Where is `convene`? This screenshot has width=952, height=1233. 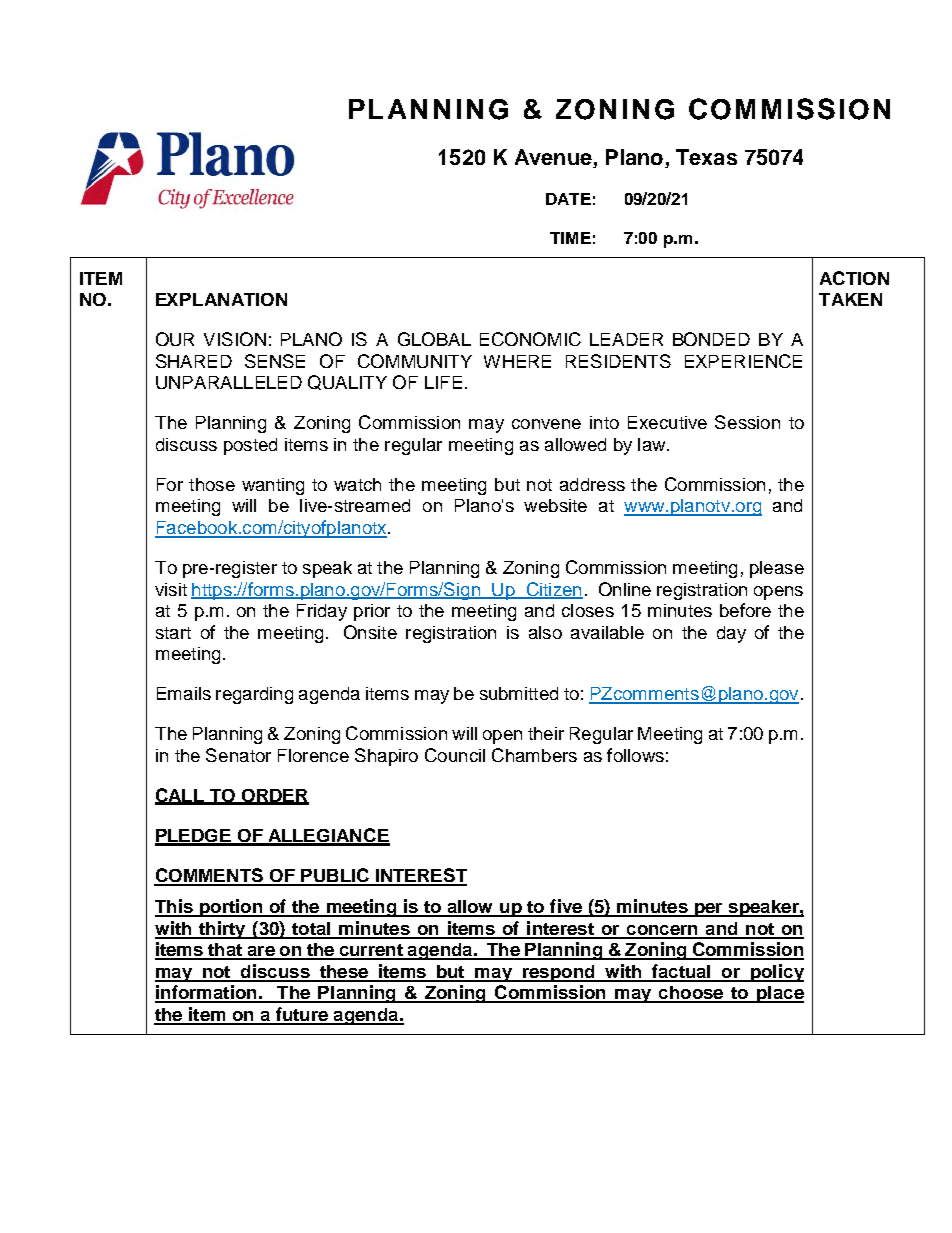 convene is located at coordinates (546, 424).
